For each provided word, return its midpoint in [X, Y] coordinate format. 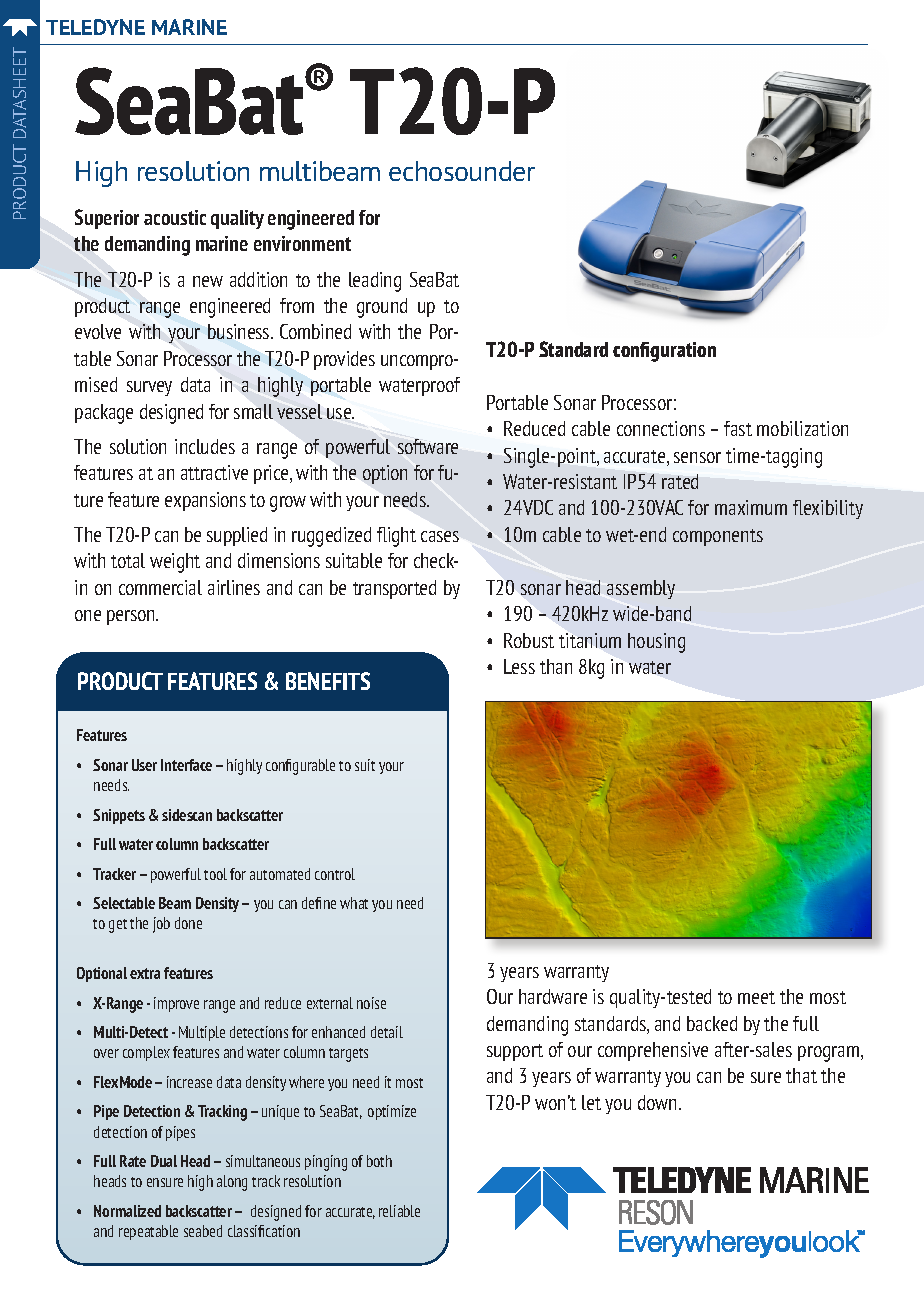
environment [302, 243]
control [335, 874]
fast [738, 428]
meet [756, 997]
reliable [399, 1211]
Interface [186, 765]
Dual [164, 1161]
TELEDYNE [95, 27]
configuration [664, 352]
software [428, 446]
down [659, 1102]
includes [205, 446]
